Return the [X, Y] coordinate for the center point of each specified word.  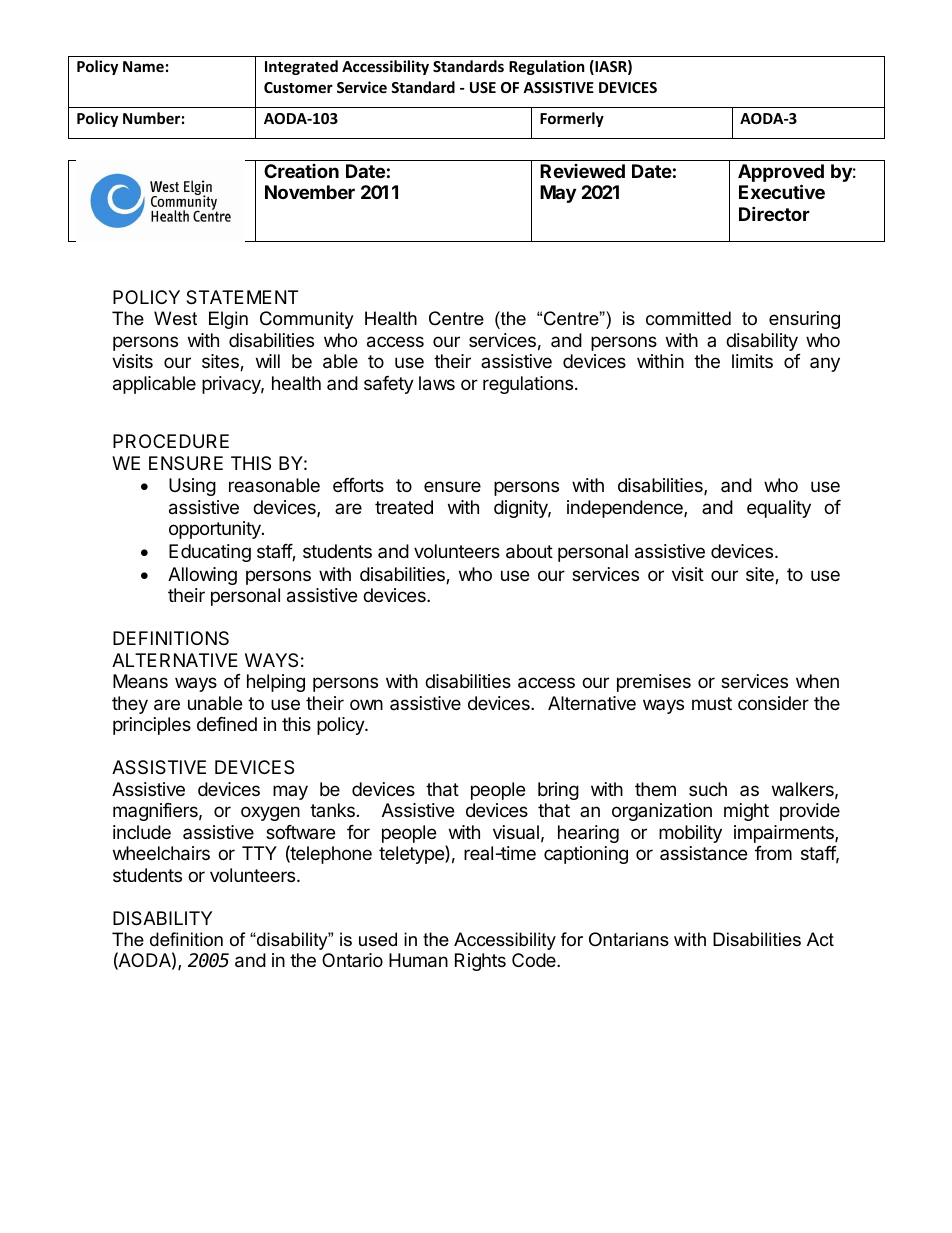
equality [779, 509]
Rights [480, 962]
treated [404, 507]
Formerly [572, 119]
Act [820, 939]
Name [143, 66]
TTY [259, 853]
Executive [782, 191]
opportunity [216, 530]
